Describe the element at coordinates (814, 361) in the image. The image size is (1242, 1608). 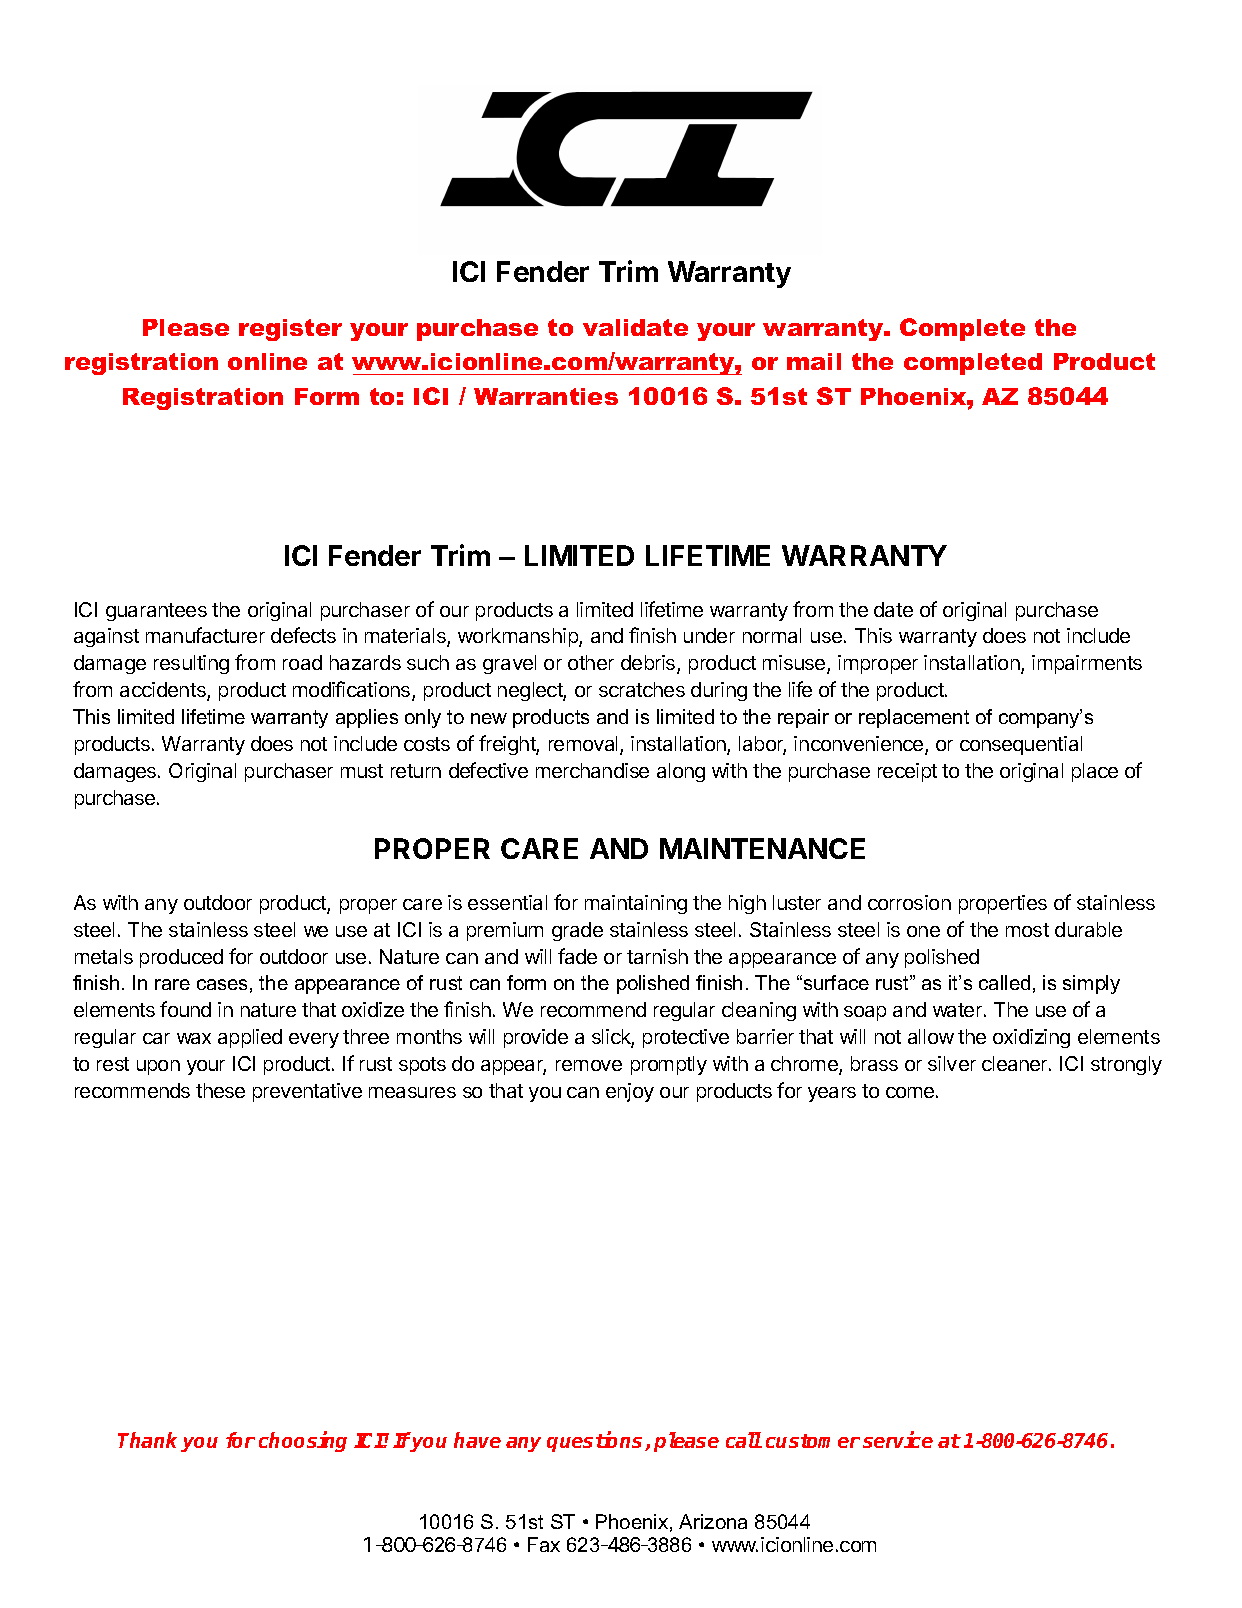
I see `mail` at that location.
